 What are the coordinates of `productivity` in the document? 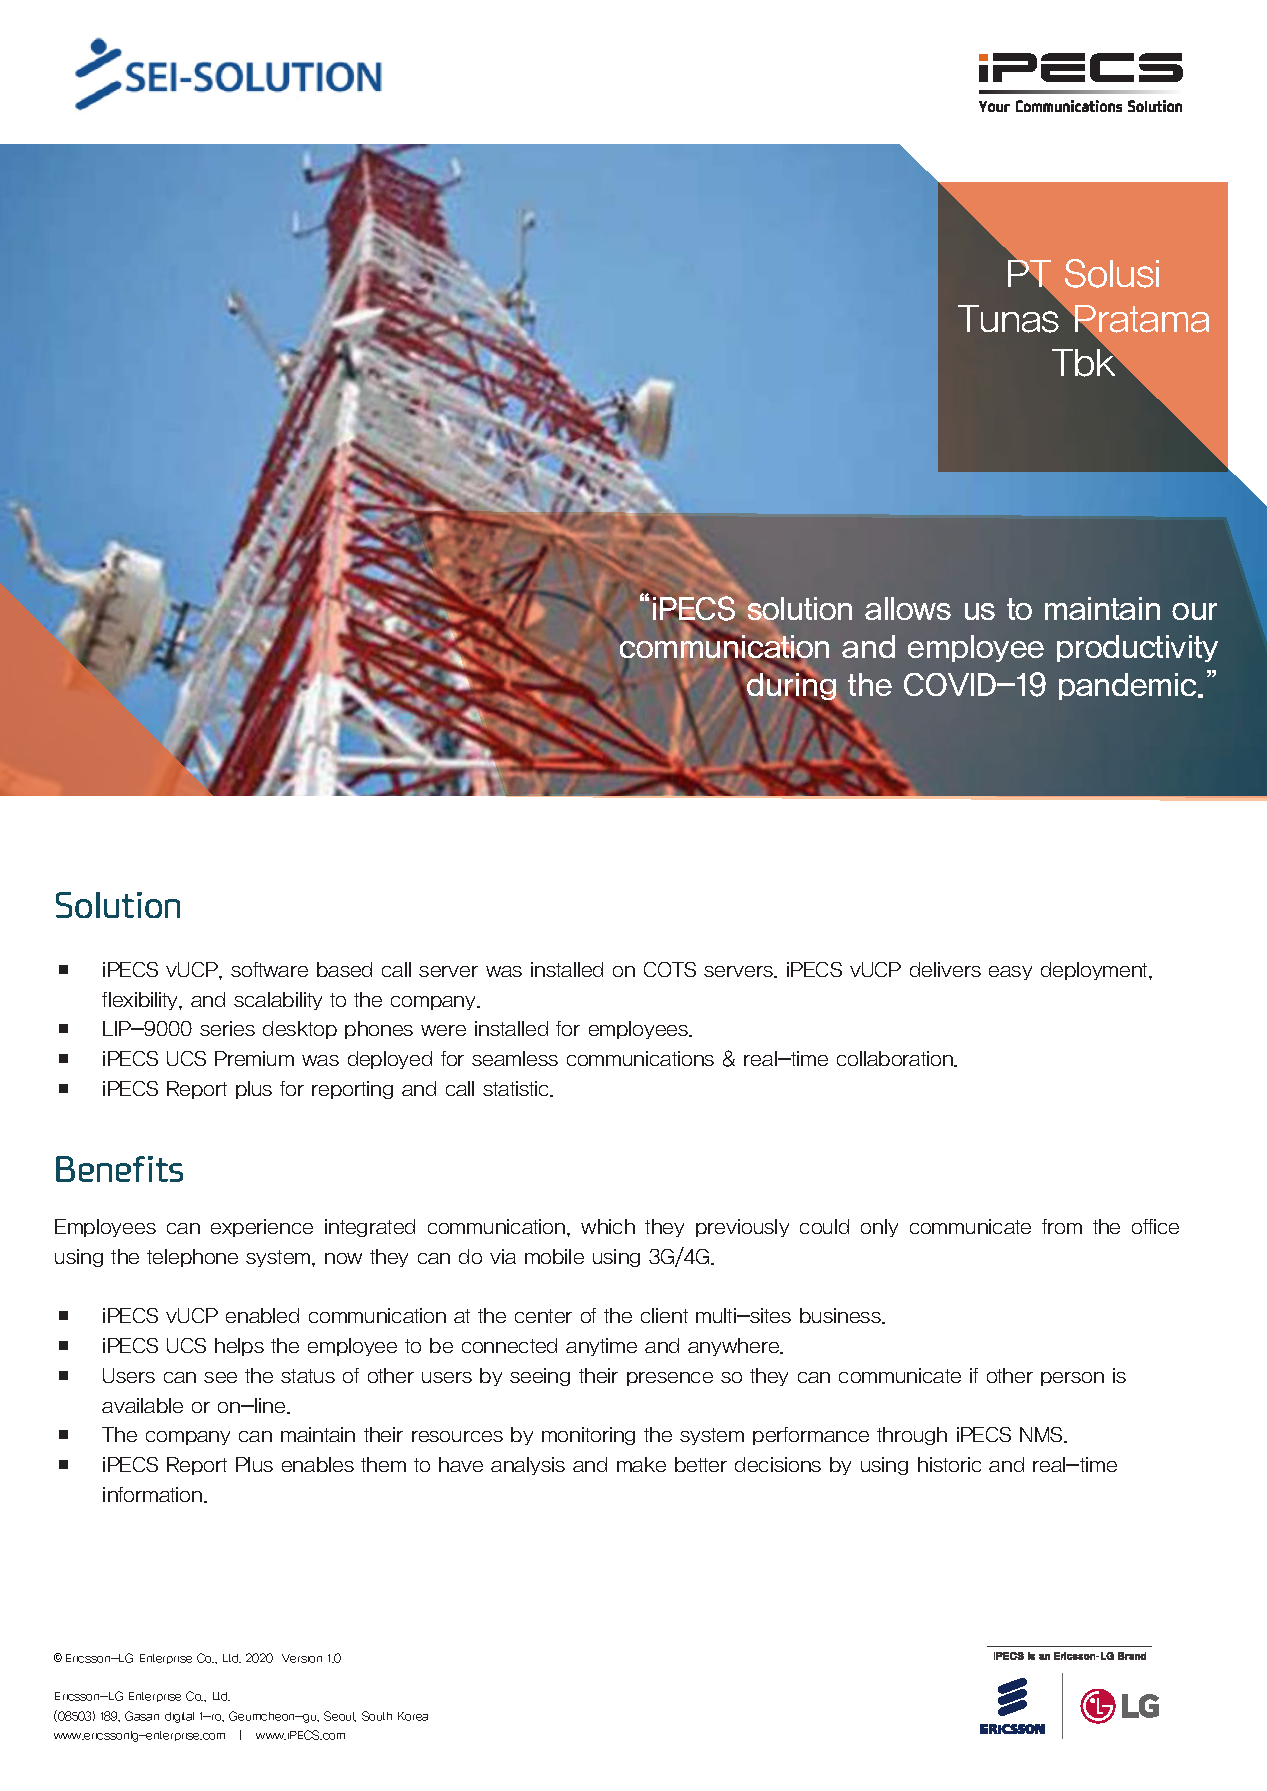 It's located at (1137, 648).
